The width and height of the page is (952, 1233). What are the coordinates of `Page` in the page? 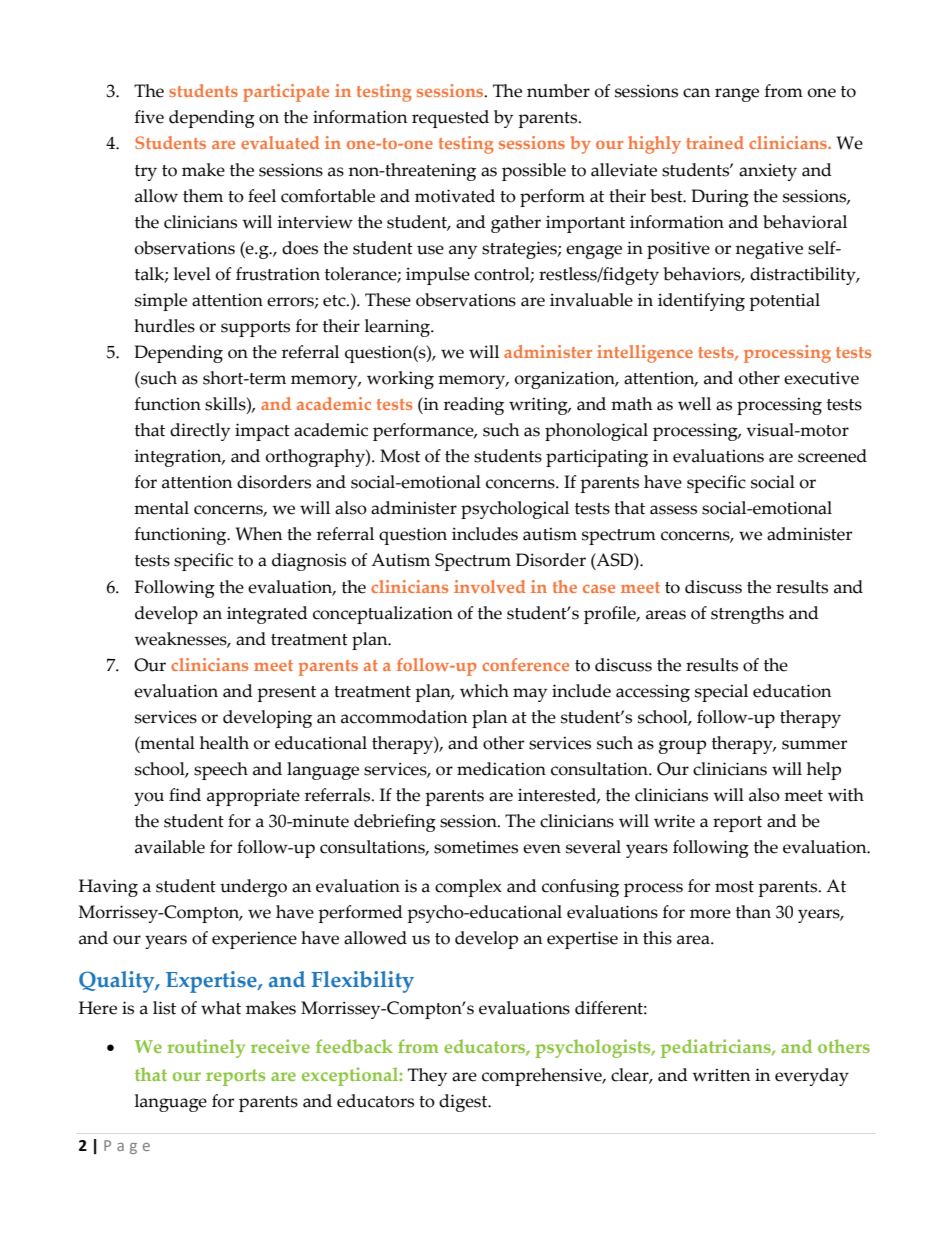 It's located at (127, 1147).
